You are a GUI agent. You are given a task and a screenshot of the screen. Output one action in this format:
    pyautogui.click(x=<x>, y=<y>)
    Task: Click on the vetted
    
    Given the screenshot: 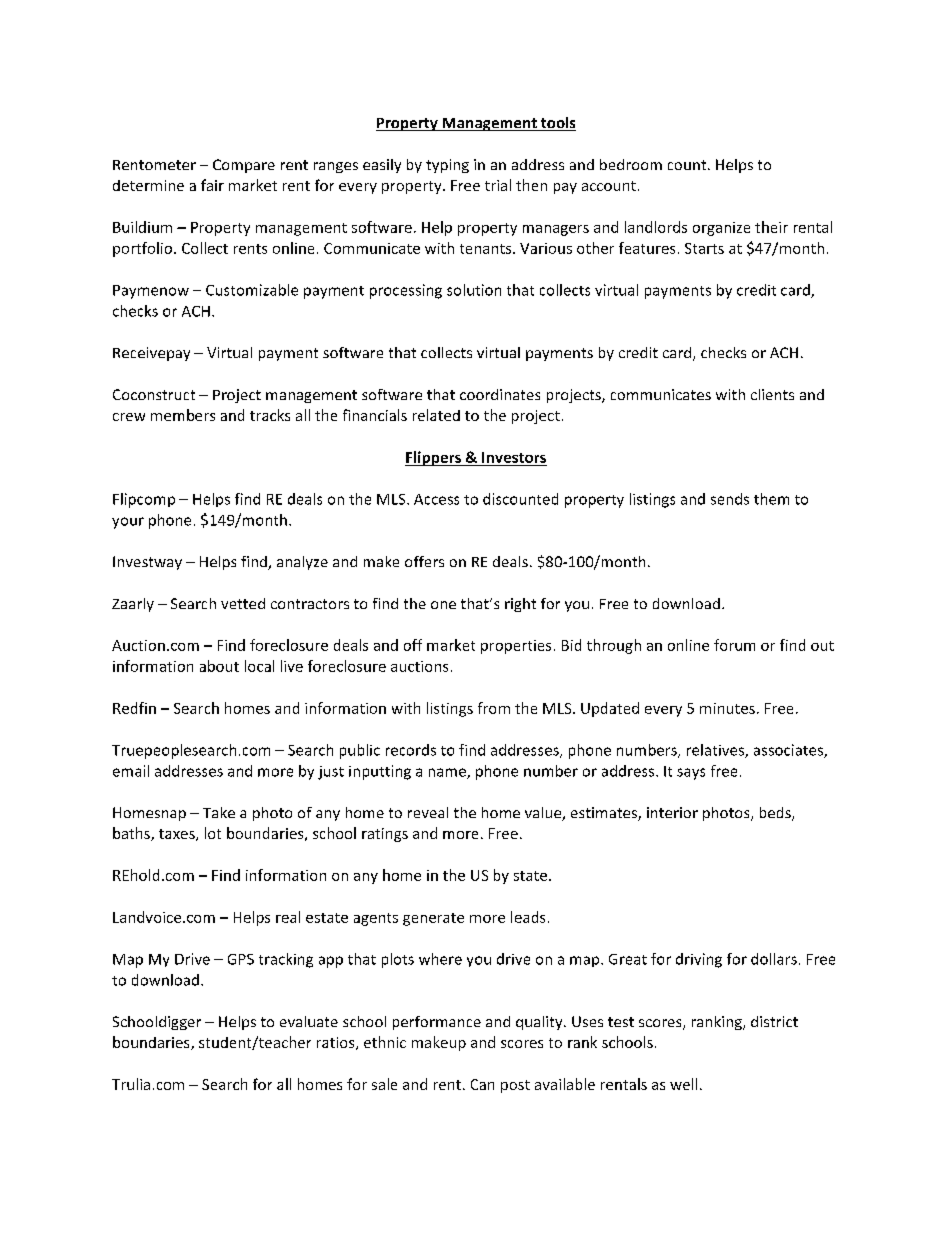 What is the action you would take?
    pyautogui.click(x=243, y=603)
